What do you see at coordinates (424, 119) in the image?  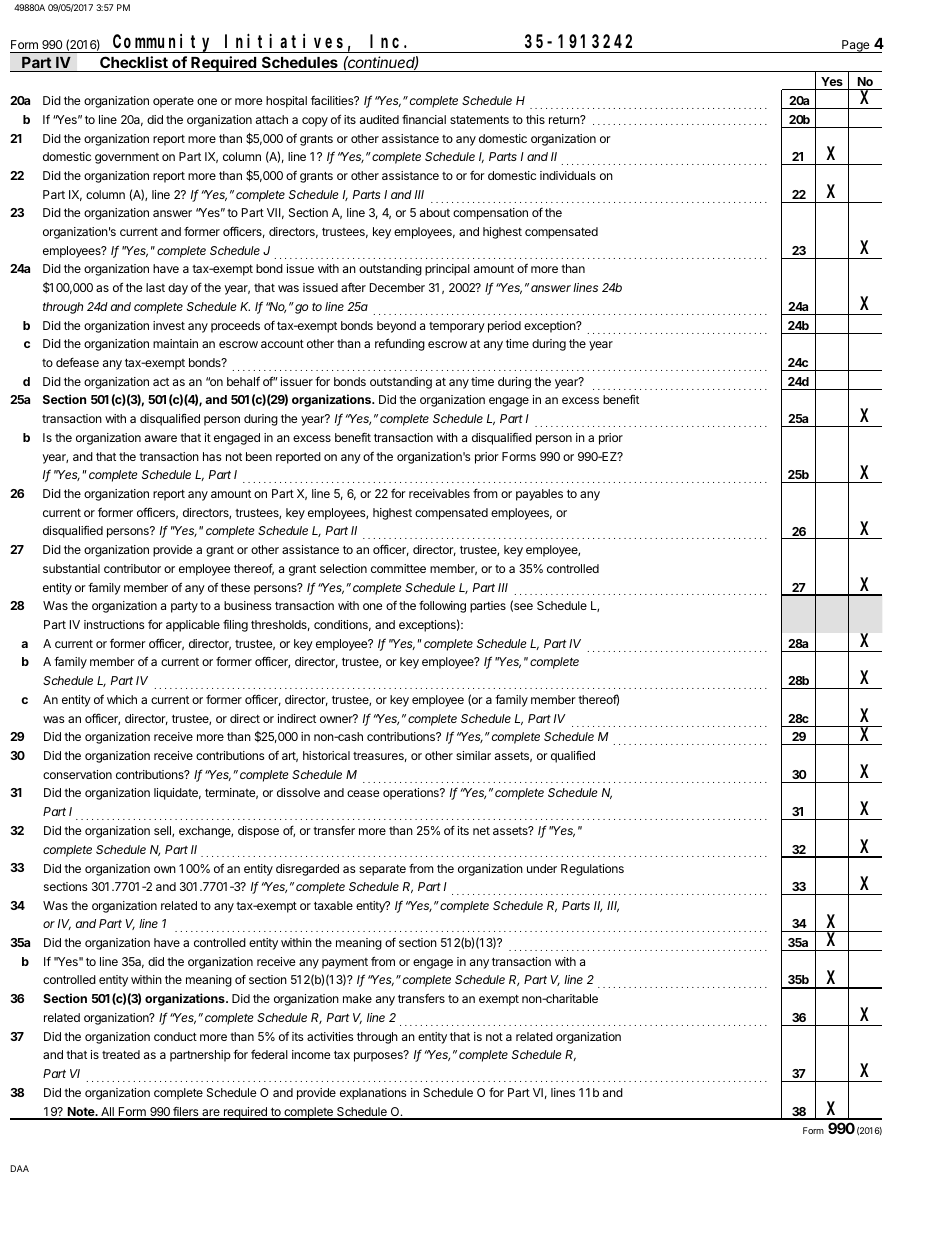 I see `financial` at bounding box center [424, 119].
